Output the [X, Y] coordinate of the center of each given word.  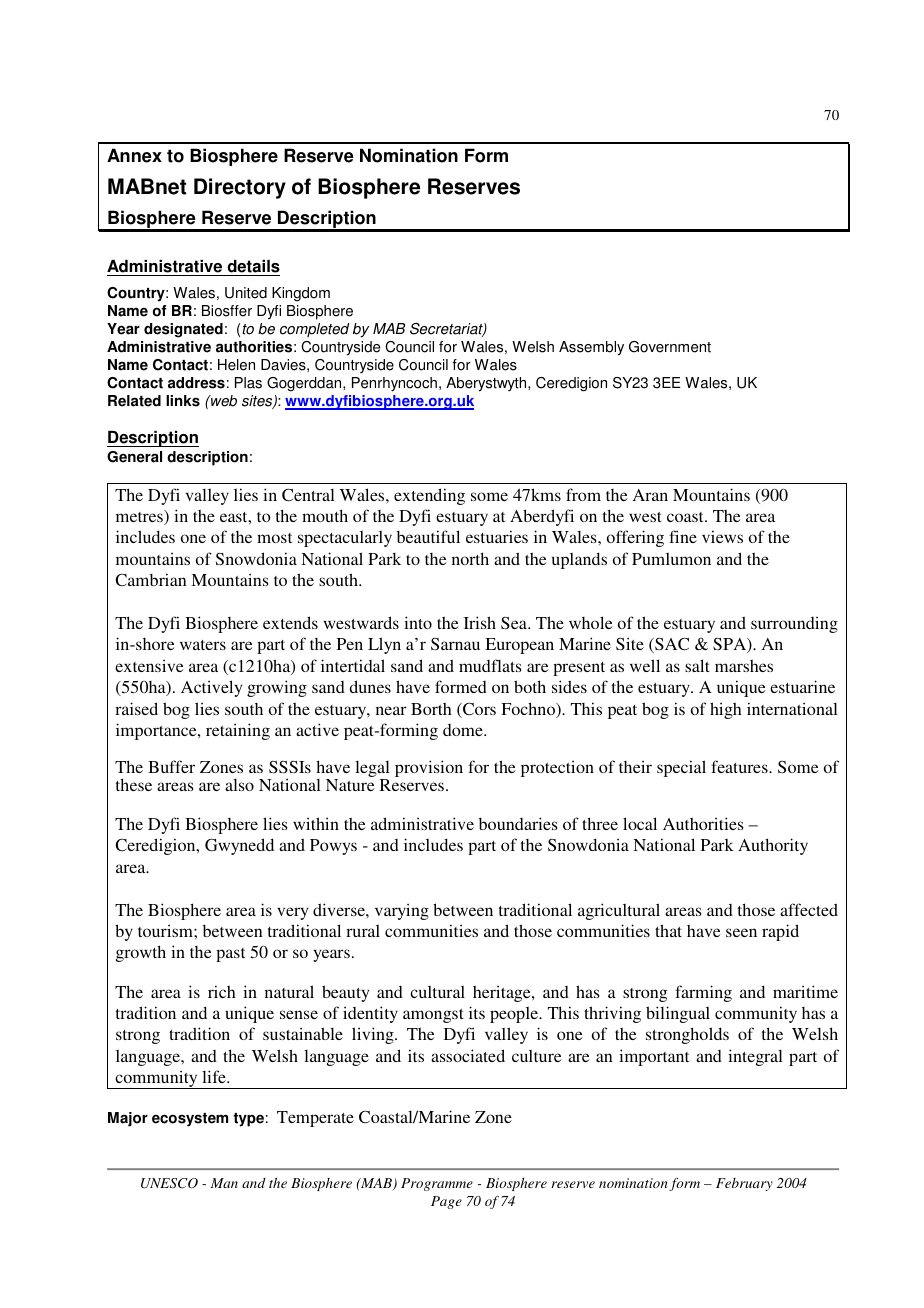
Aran [650, 495]
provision [429, 768]
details [252, 268]
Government [670, 347]
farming [703, 993]
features [740, 766]
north [470, 558]
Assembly [591, 348]
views [722, 536]
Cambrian [151, 579]
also [239, 785]
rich [222, 991]
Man [224, 1183]
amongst [433, 1016]
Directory [240, 188]
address [196, 383]
